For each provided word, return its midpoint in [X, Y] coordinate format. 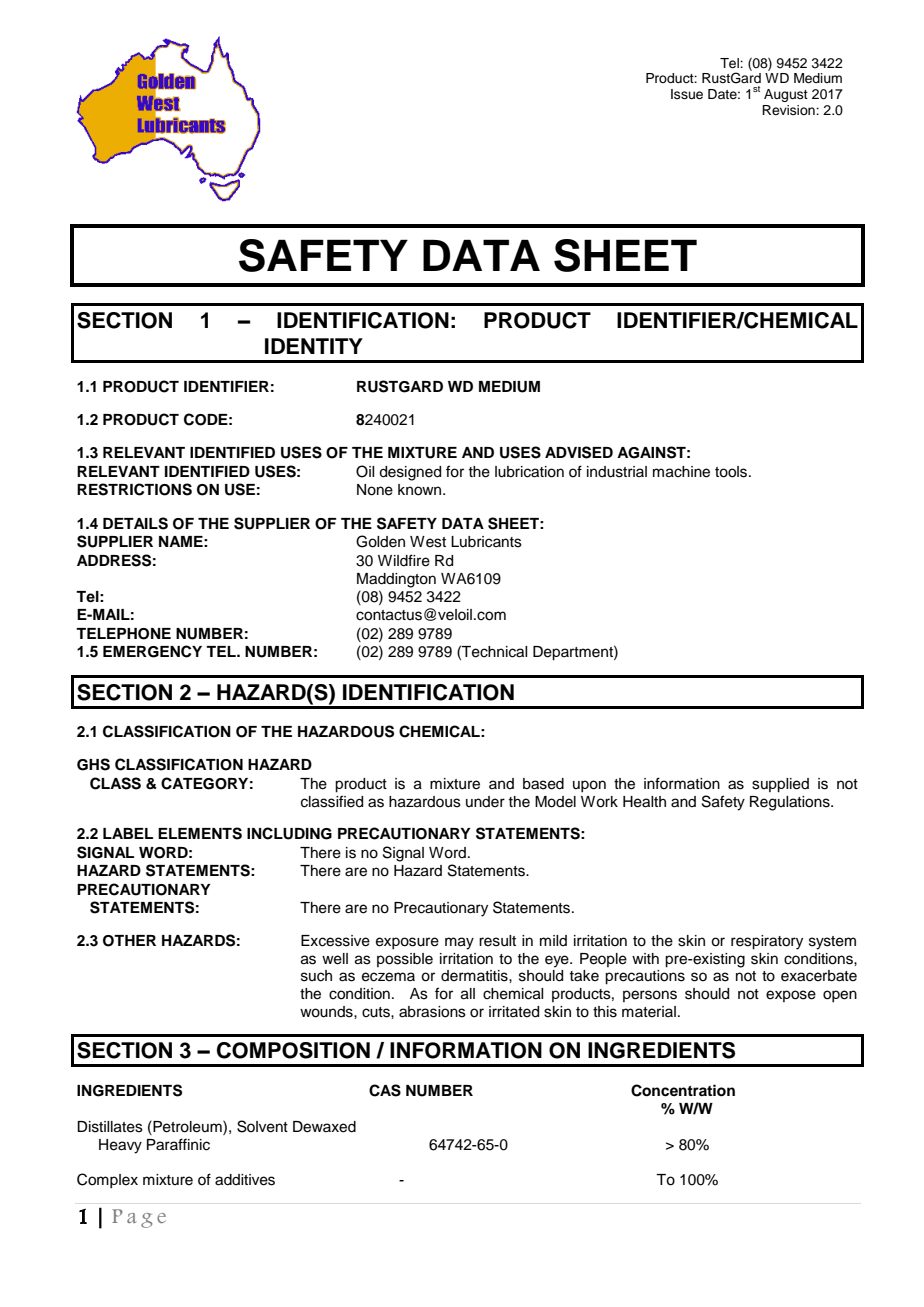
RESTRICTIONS [134, 489]
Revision [789, 110]
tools [732, 472]
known [421, 490]
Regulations [791, 803]
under [485, 802]
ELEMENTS [200, 833]
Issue [687, 94]
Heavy [120, 1146]
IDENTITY [314, 346]
